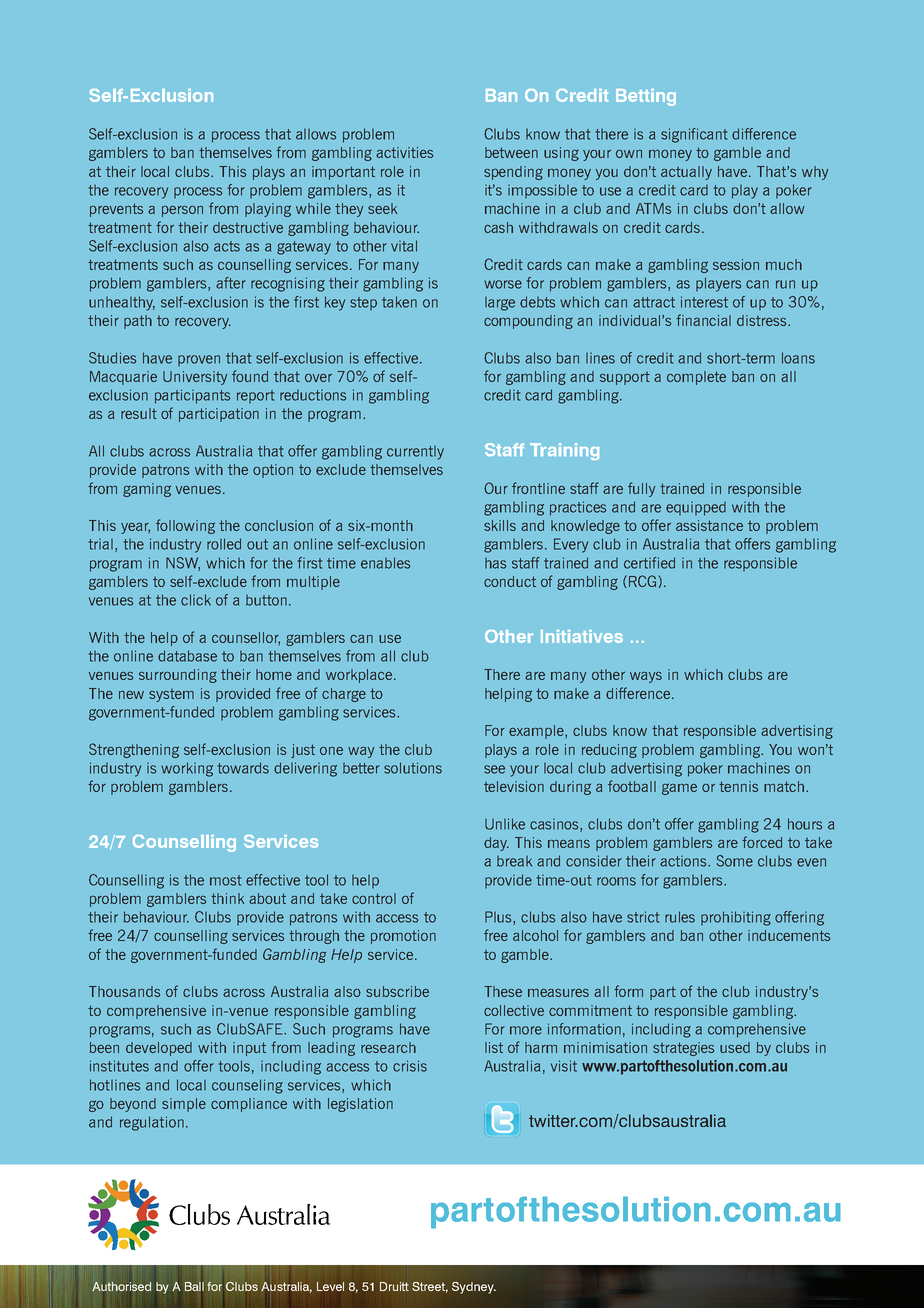  I want to click on system, so click(171, 695).
